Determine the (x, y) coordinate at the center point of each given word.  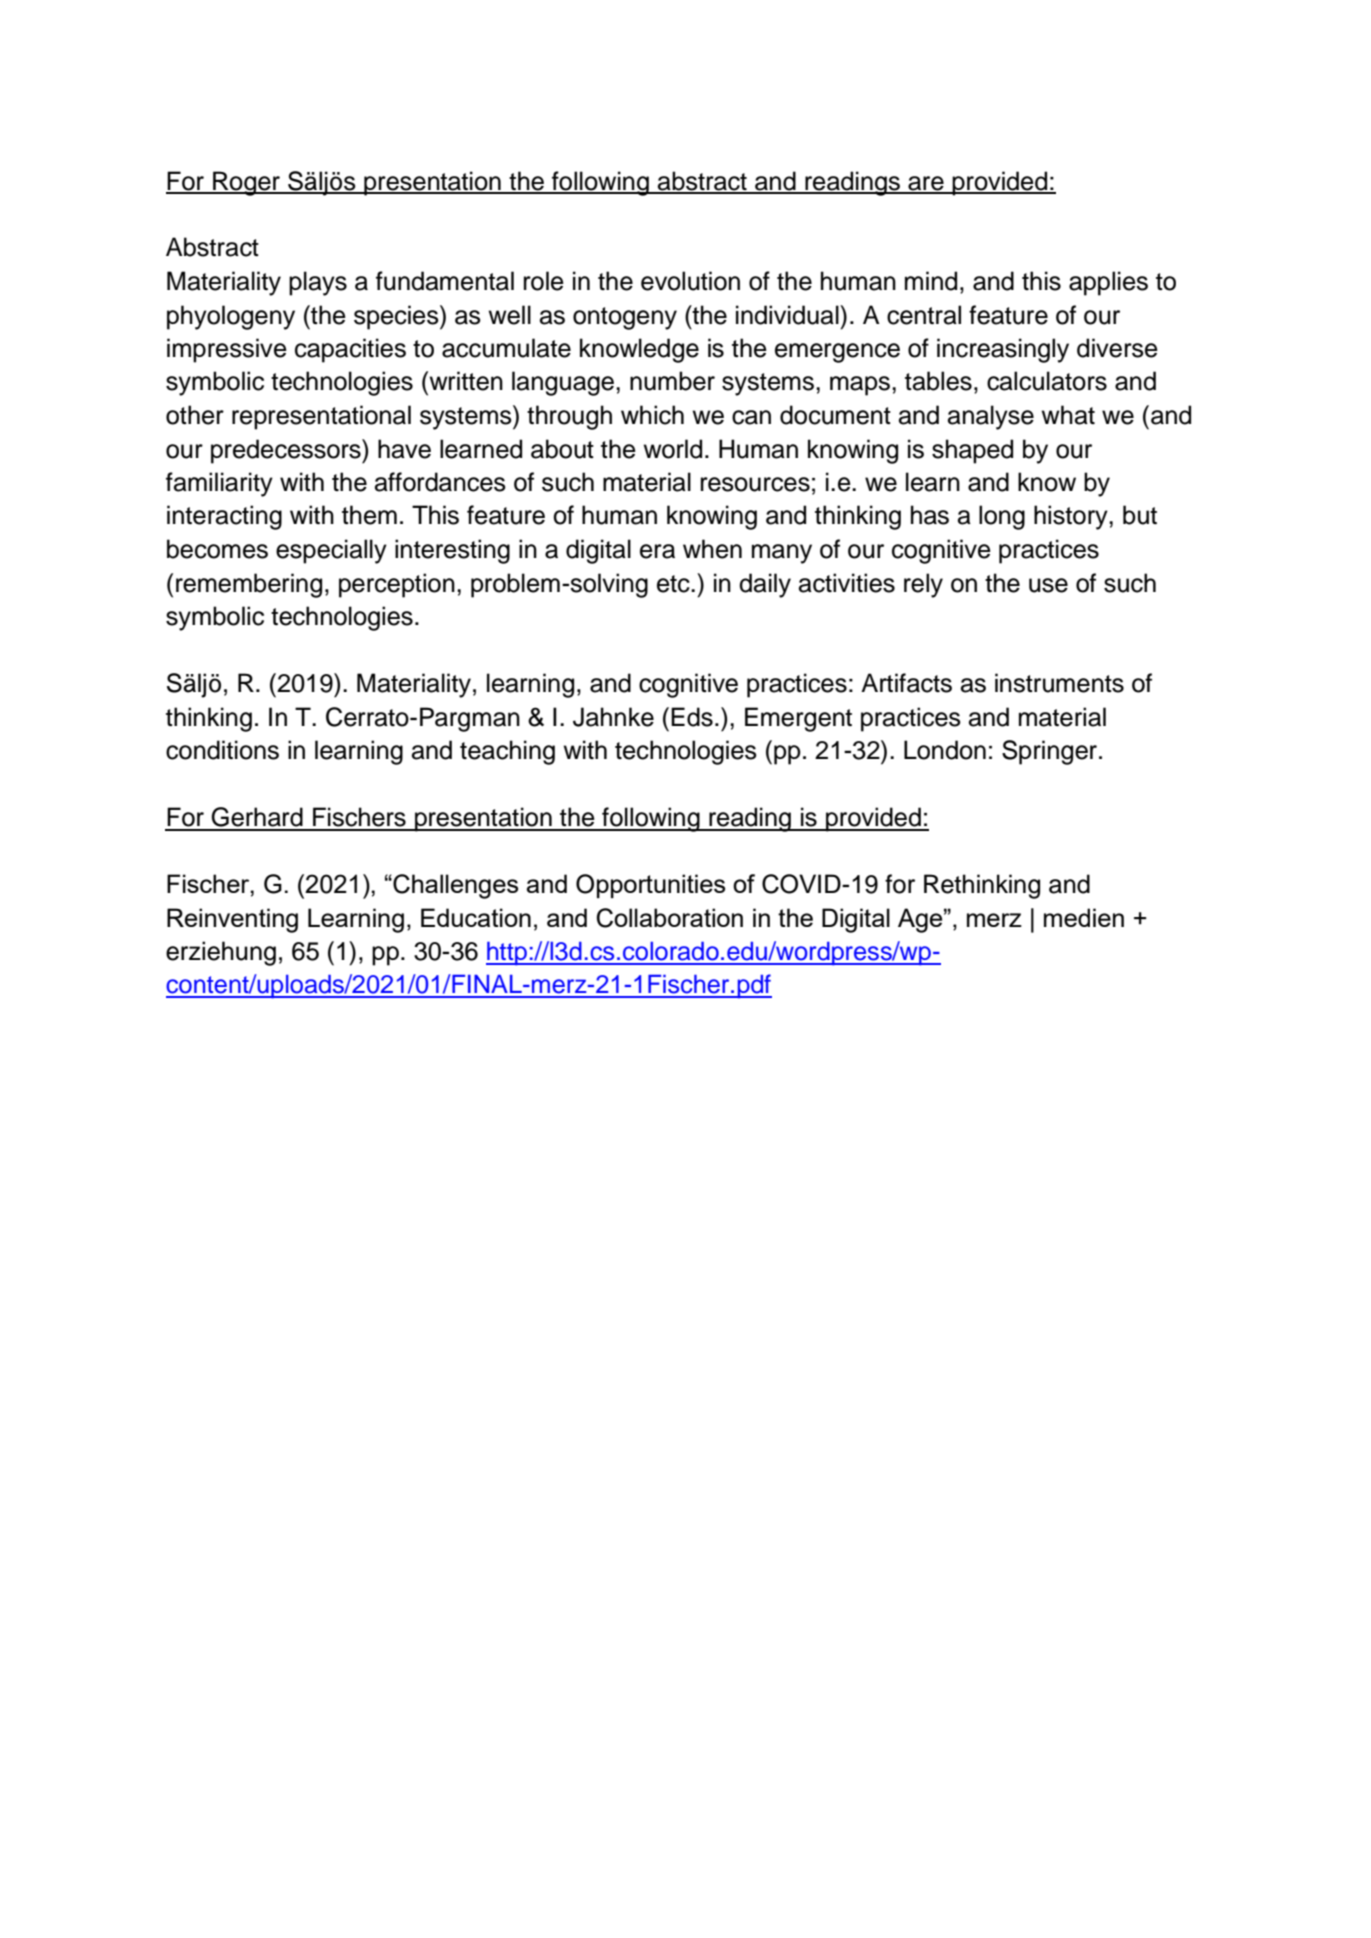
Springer (1049, 752)
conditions (222, 750)
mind (931, 281)
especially (331, 551)
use (1048, 585)
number (672, 381)
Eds (692, 717)
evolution (690, 281)
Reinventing (232, 920)
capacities (350, 350)
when (712, 549)
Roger (247, 183)
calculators (1047, 381)
